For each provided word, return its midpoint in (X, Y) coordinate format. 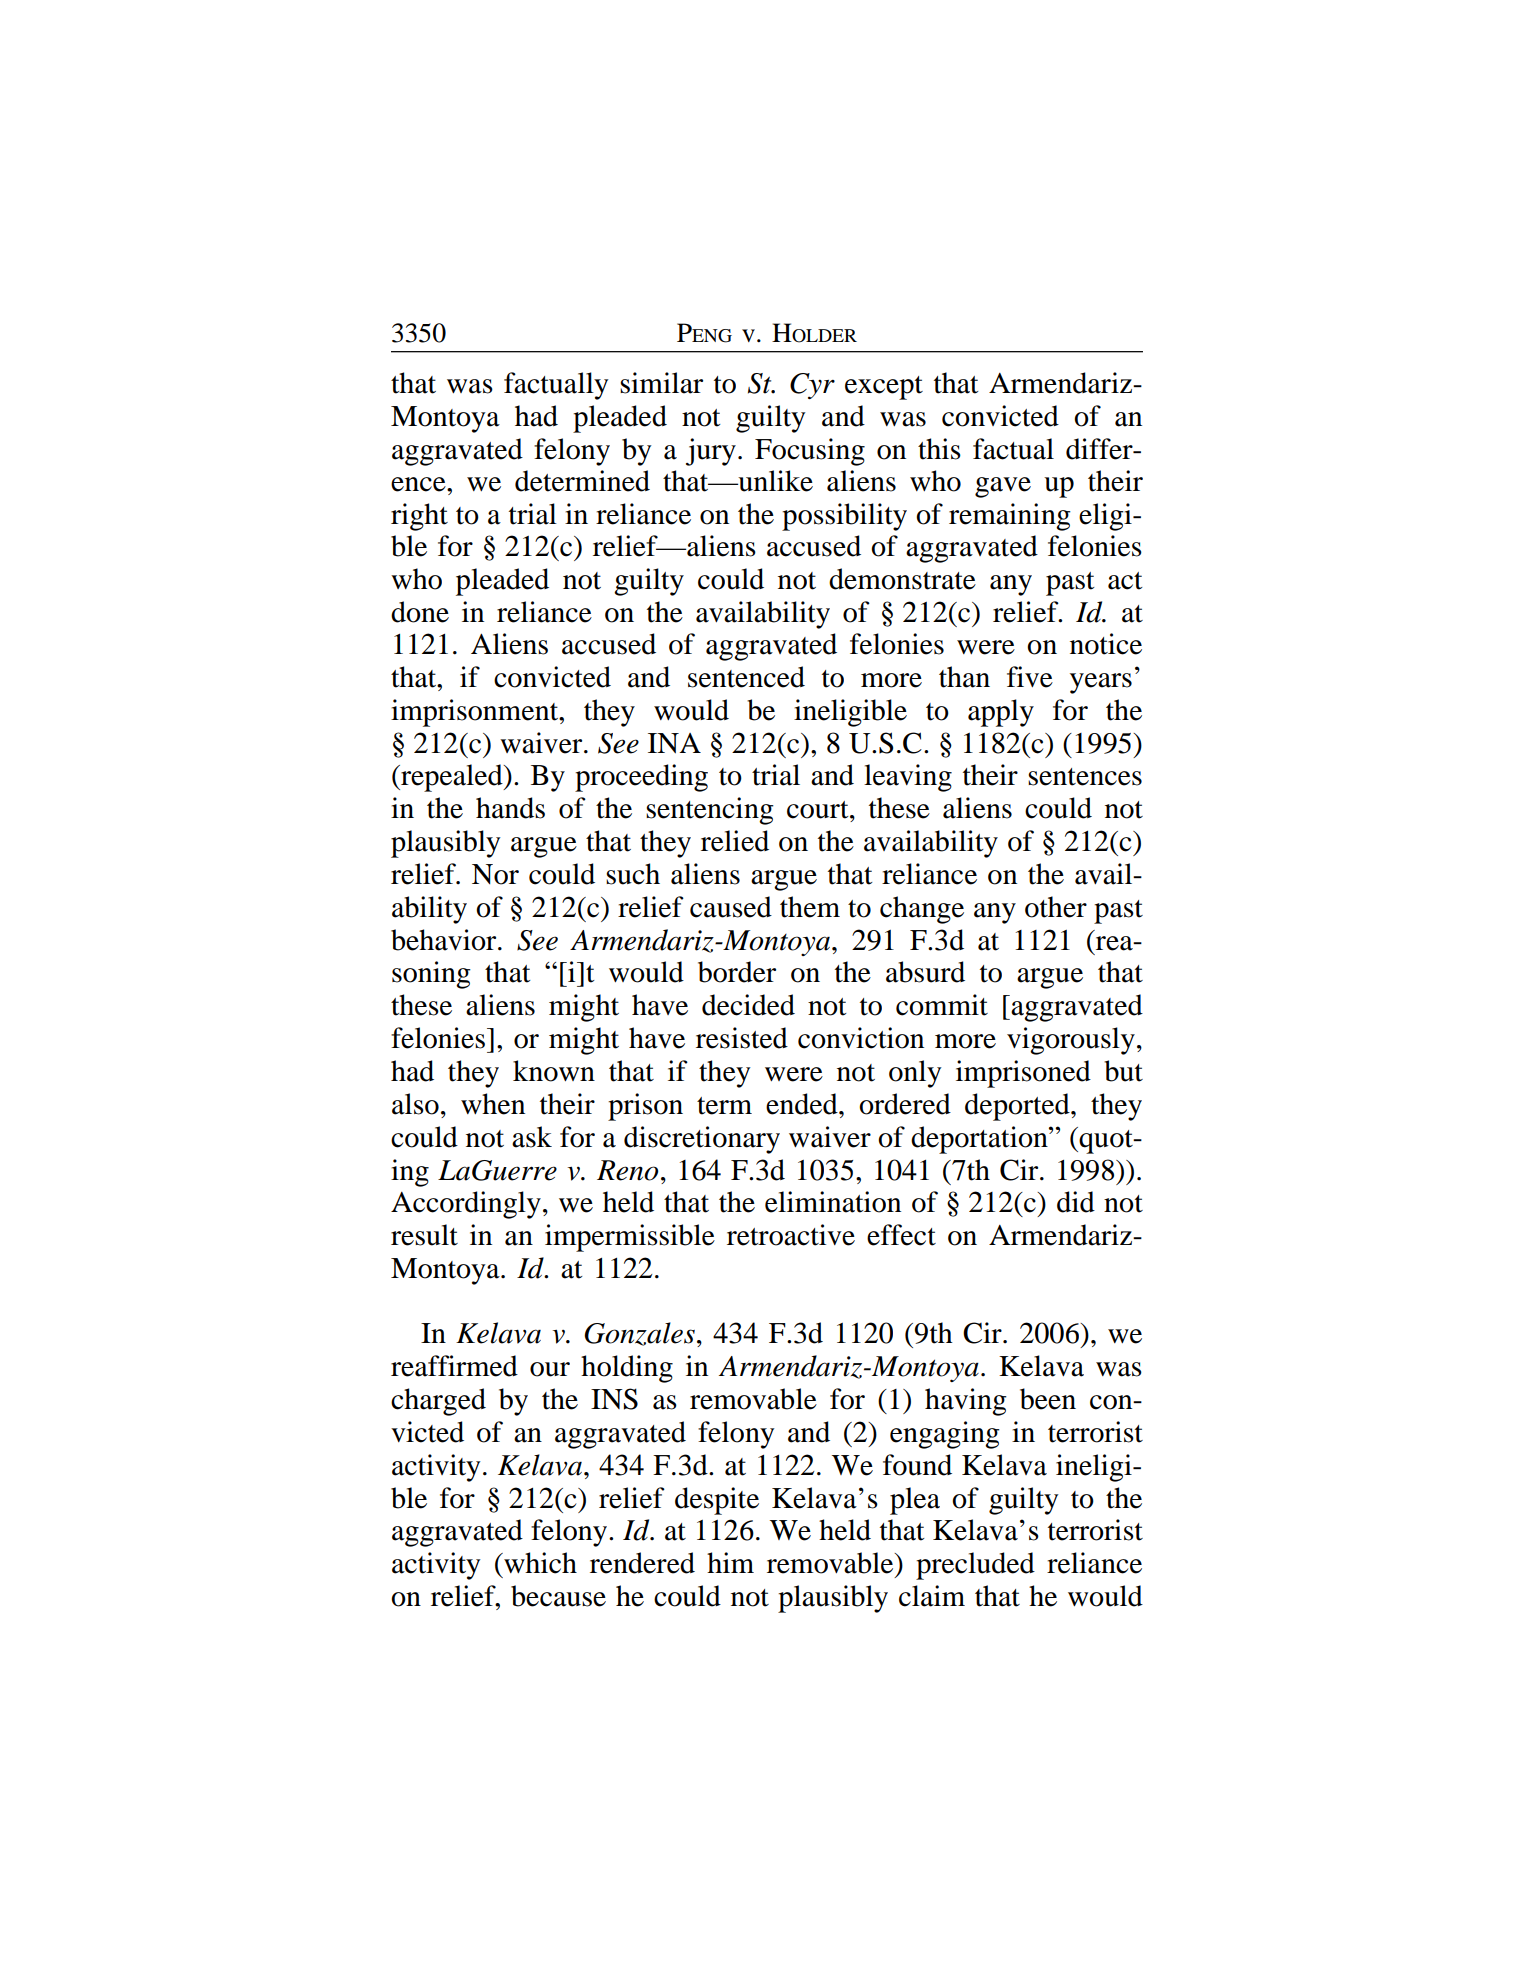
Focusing (810, 452)
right (419, 517)
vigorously (1071, 1041)
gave (1003, 487)
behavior (445, 940)
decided (748, 1005)
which (539, 1563)
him (730, 1562)
